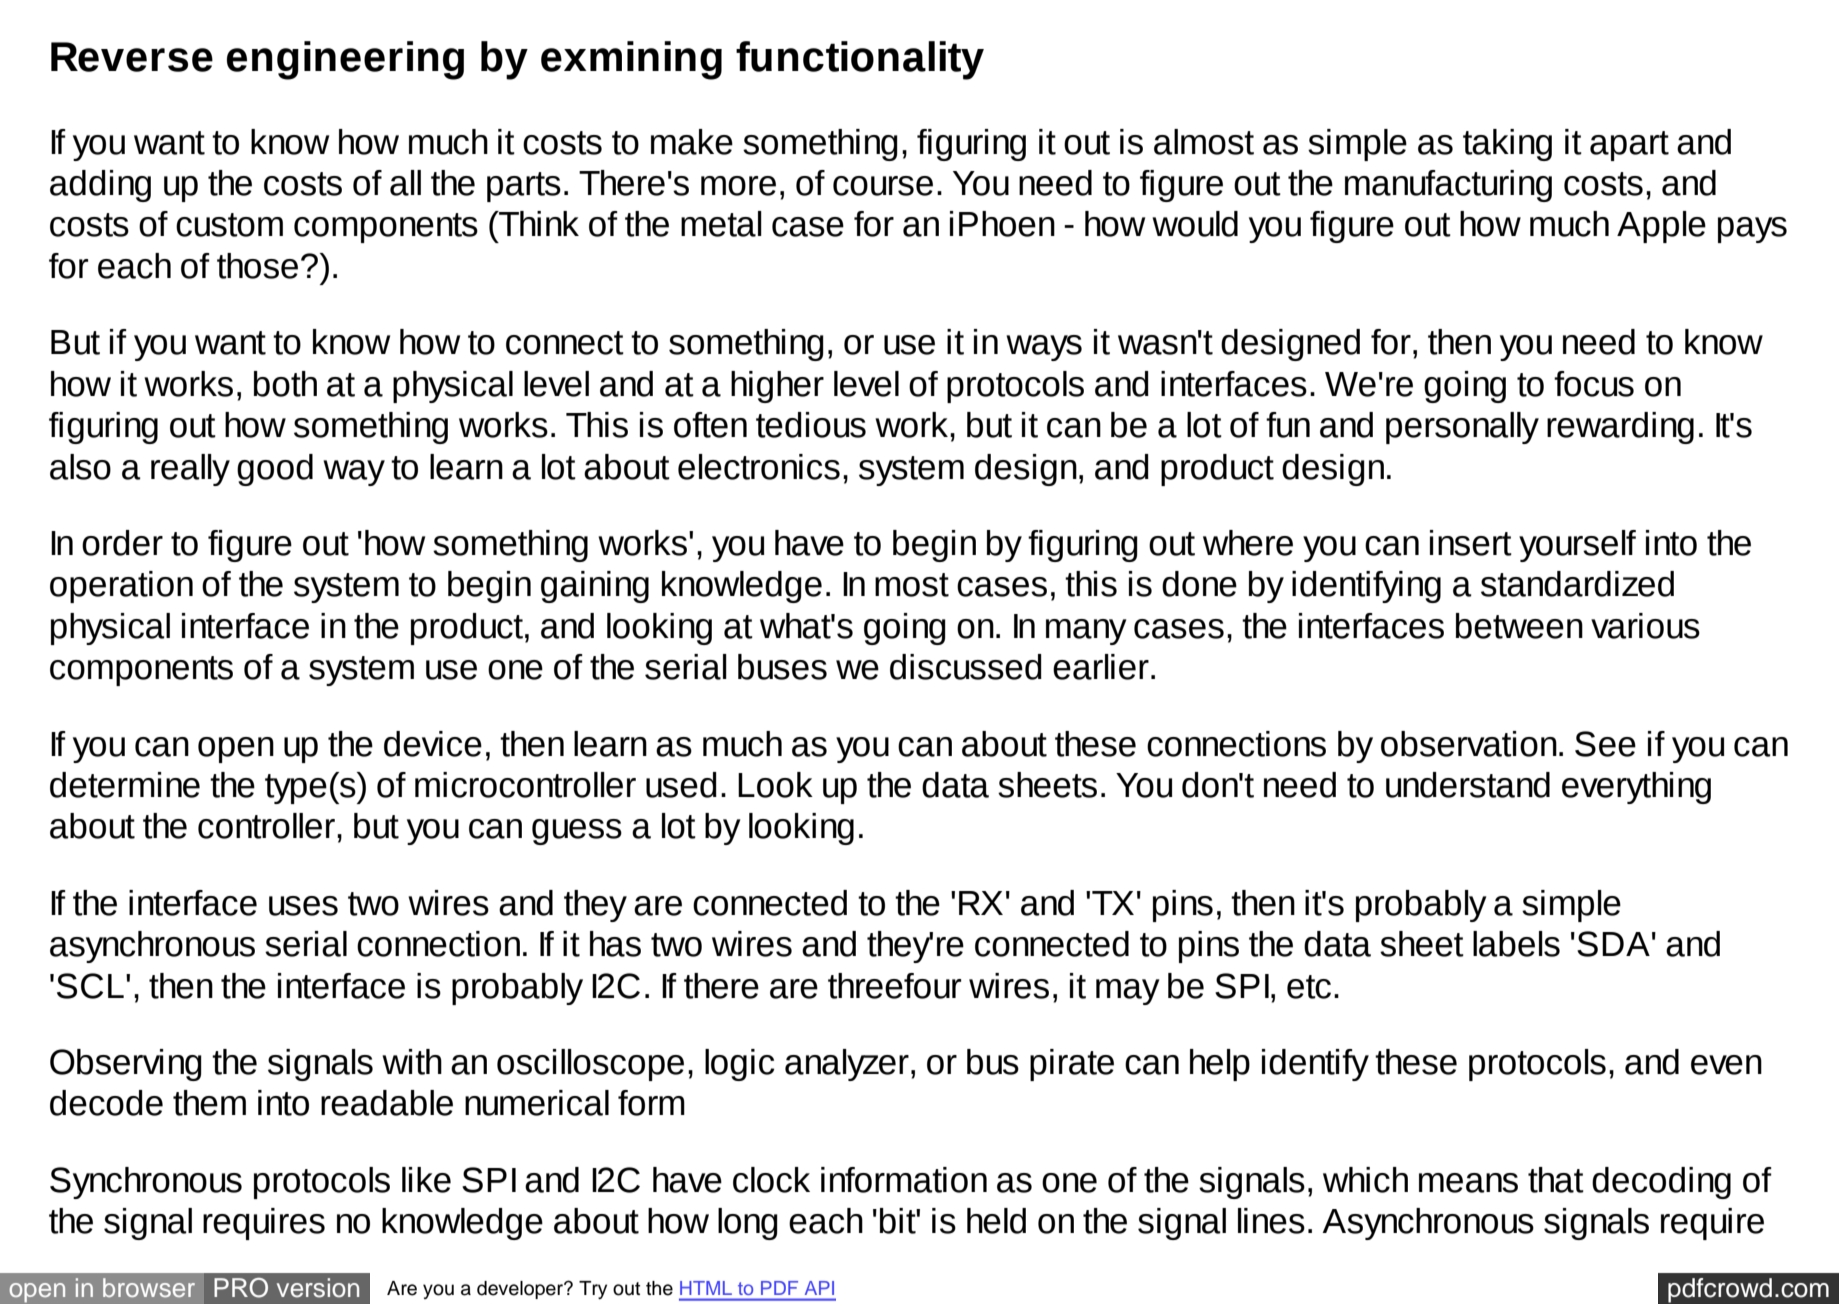 The height and width of the document is (1304, 1839). Describe the element at coordinates (1507, 145) in the document. I see `taking` at that location.
